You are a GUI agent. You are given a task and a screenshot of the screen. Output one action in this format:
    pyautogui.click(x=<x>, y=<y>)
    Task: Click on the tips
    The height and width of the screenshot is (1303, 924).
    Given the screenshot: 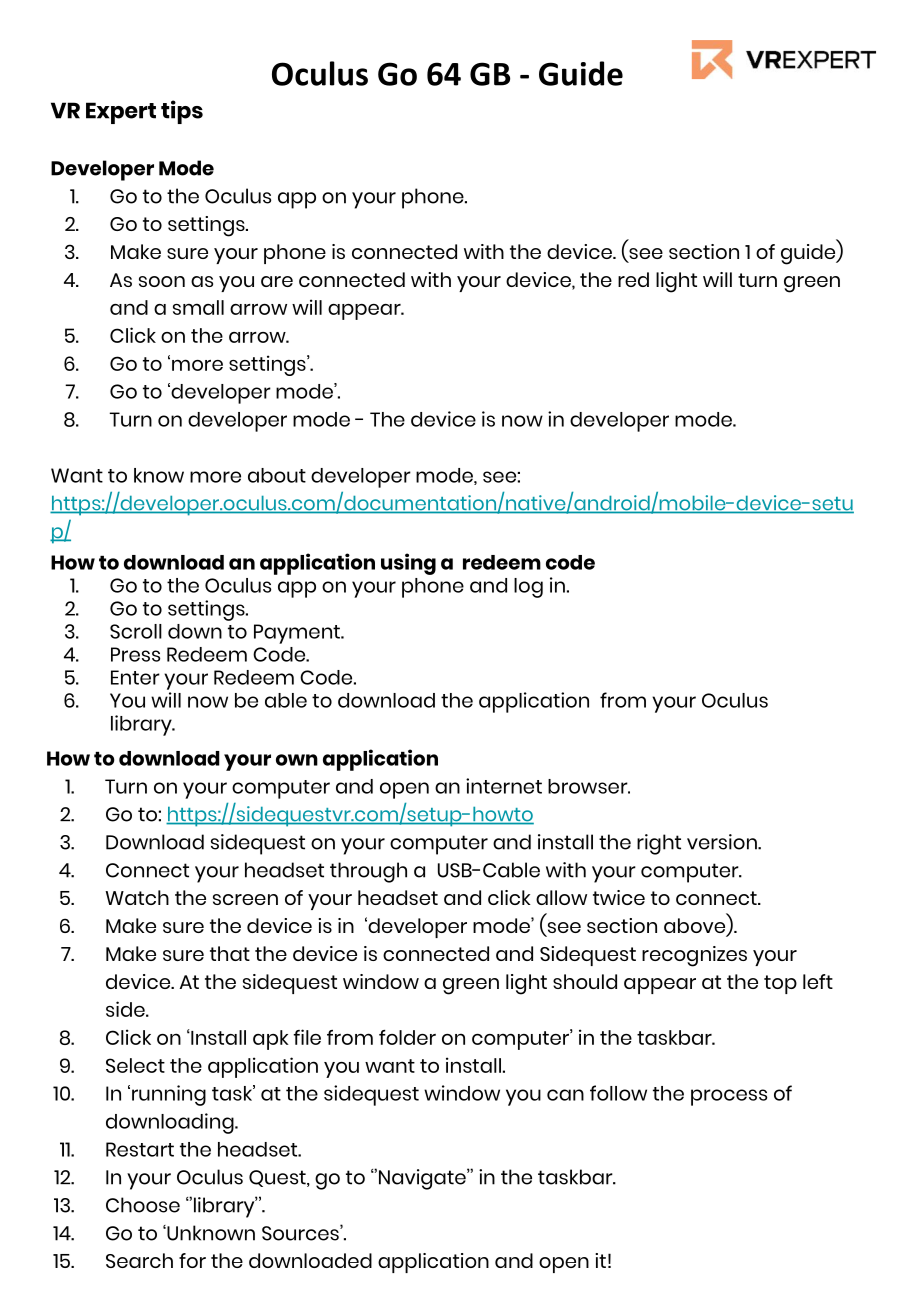 What is the action you would take?
    pyautogui.click(x=182, y=112)
